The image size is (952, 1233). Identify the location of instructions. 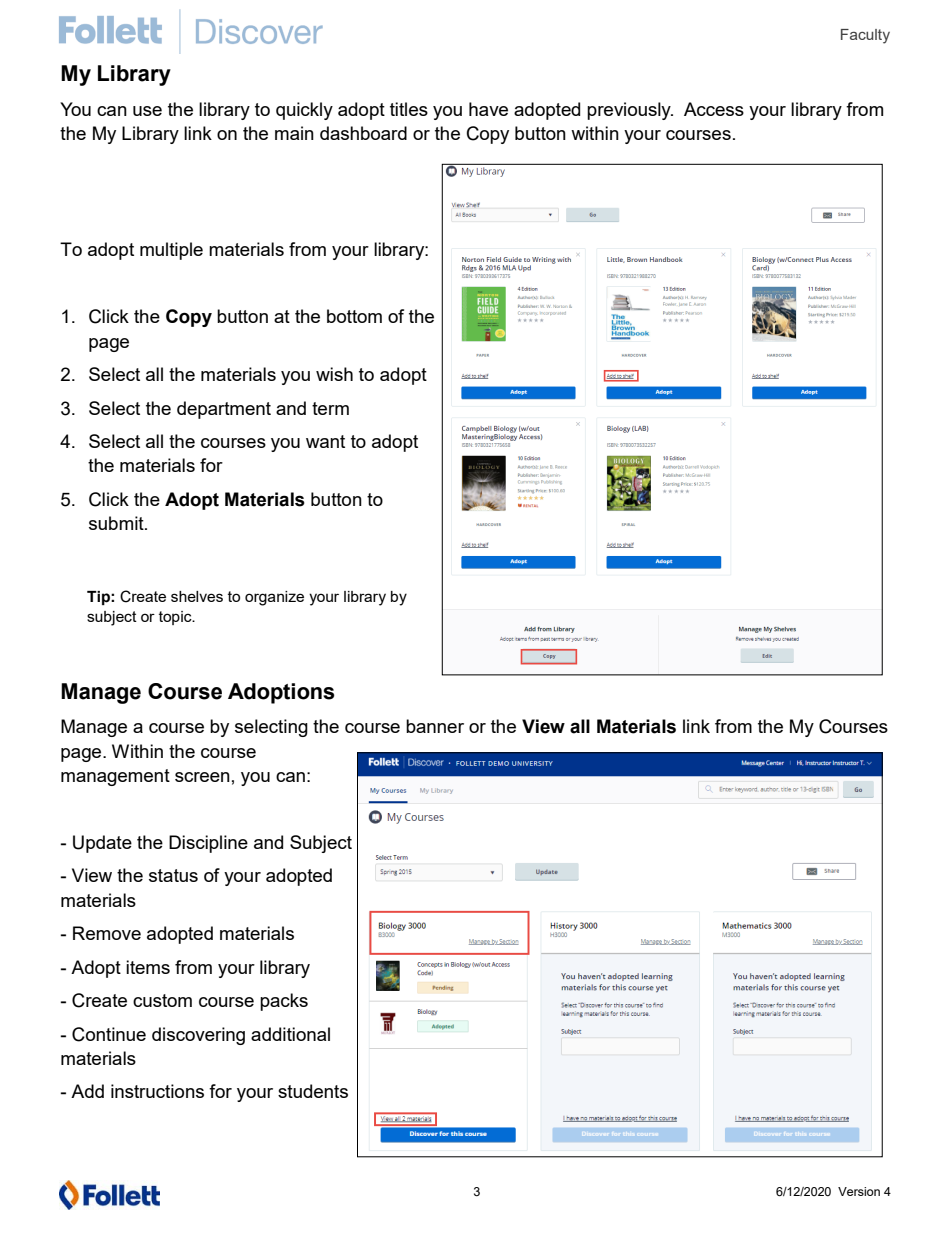
(157, 1091).
